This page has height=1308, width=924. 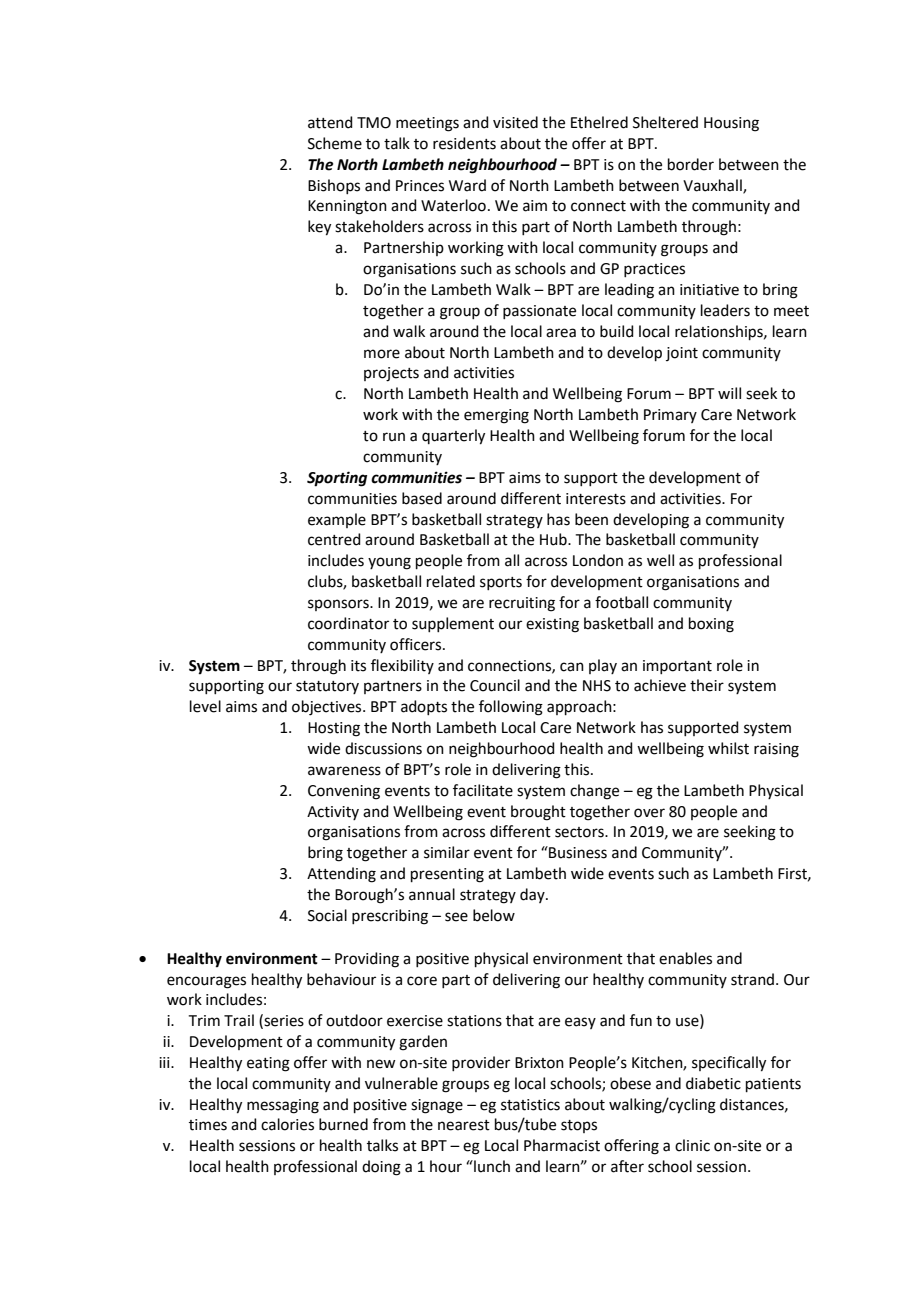 I want to click on level, so click(x=205, y=706).
